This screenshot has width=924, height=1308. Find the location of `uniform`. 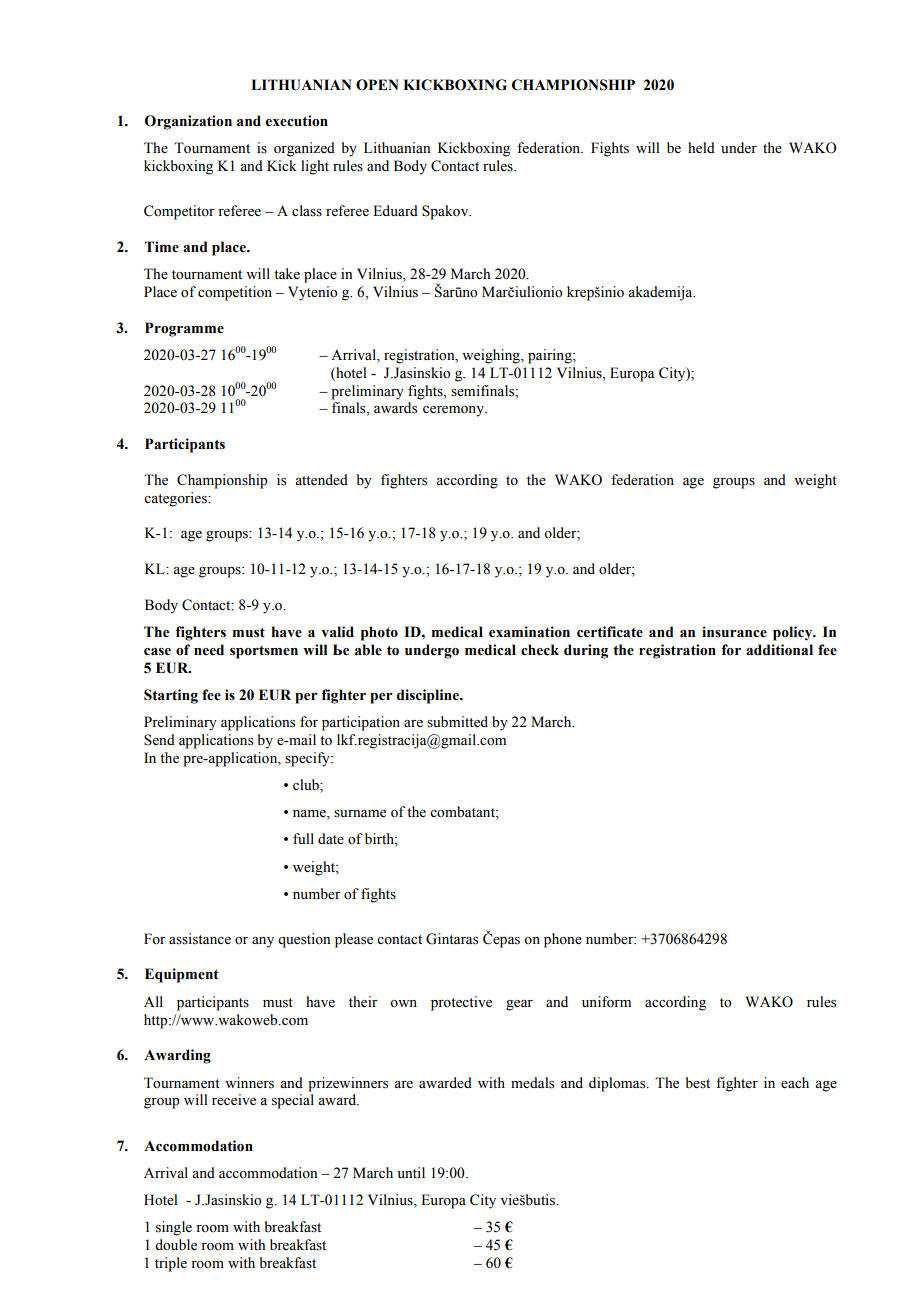

uniform is located at coordinates (606, 1002).
